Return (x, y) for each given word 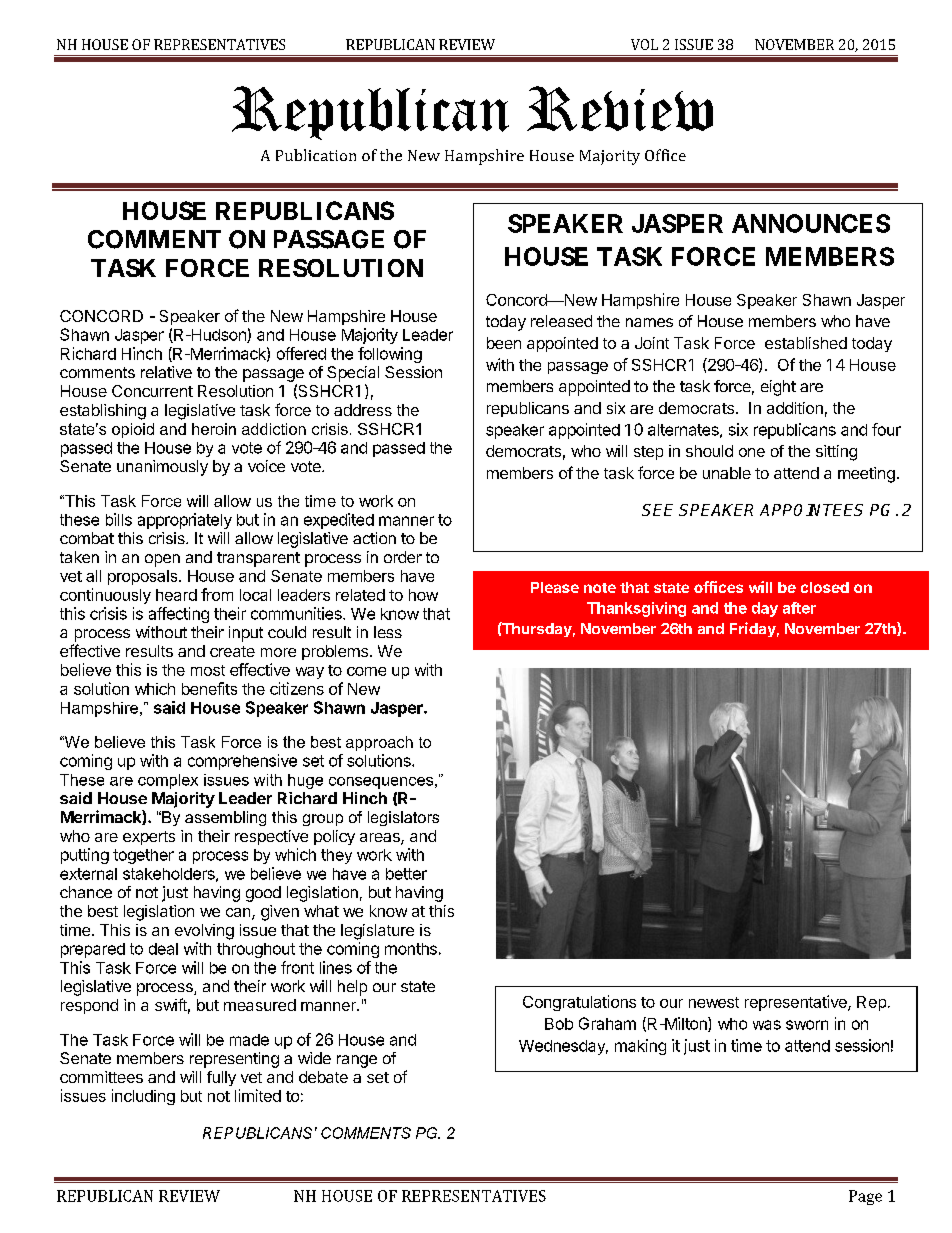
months (411, 949)
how (423, 595)
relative (166, 372)
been (504, 343)
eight (778, 388)
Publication (316, 155)
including (143, 1097)
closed (825, 587)
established (806, 343)
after (799, 608)
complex (168, 781)
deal (163, 949)
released (561, 321)
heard (176, 595)
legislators (403, 818)
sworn (807, 1025)
